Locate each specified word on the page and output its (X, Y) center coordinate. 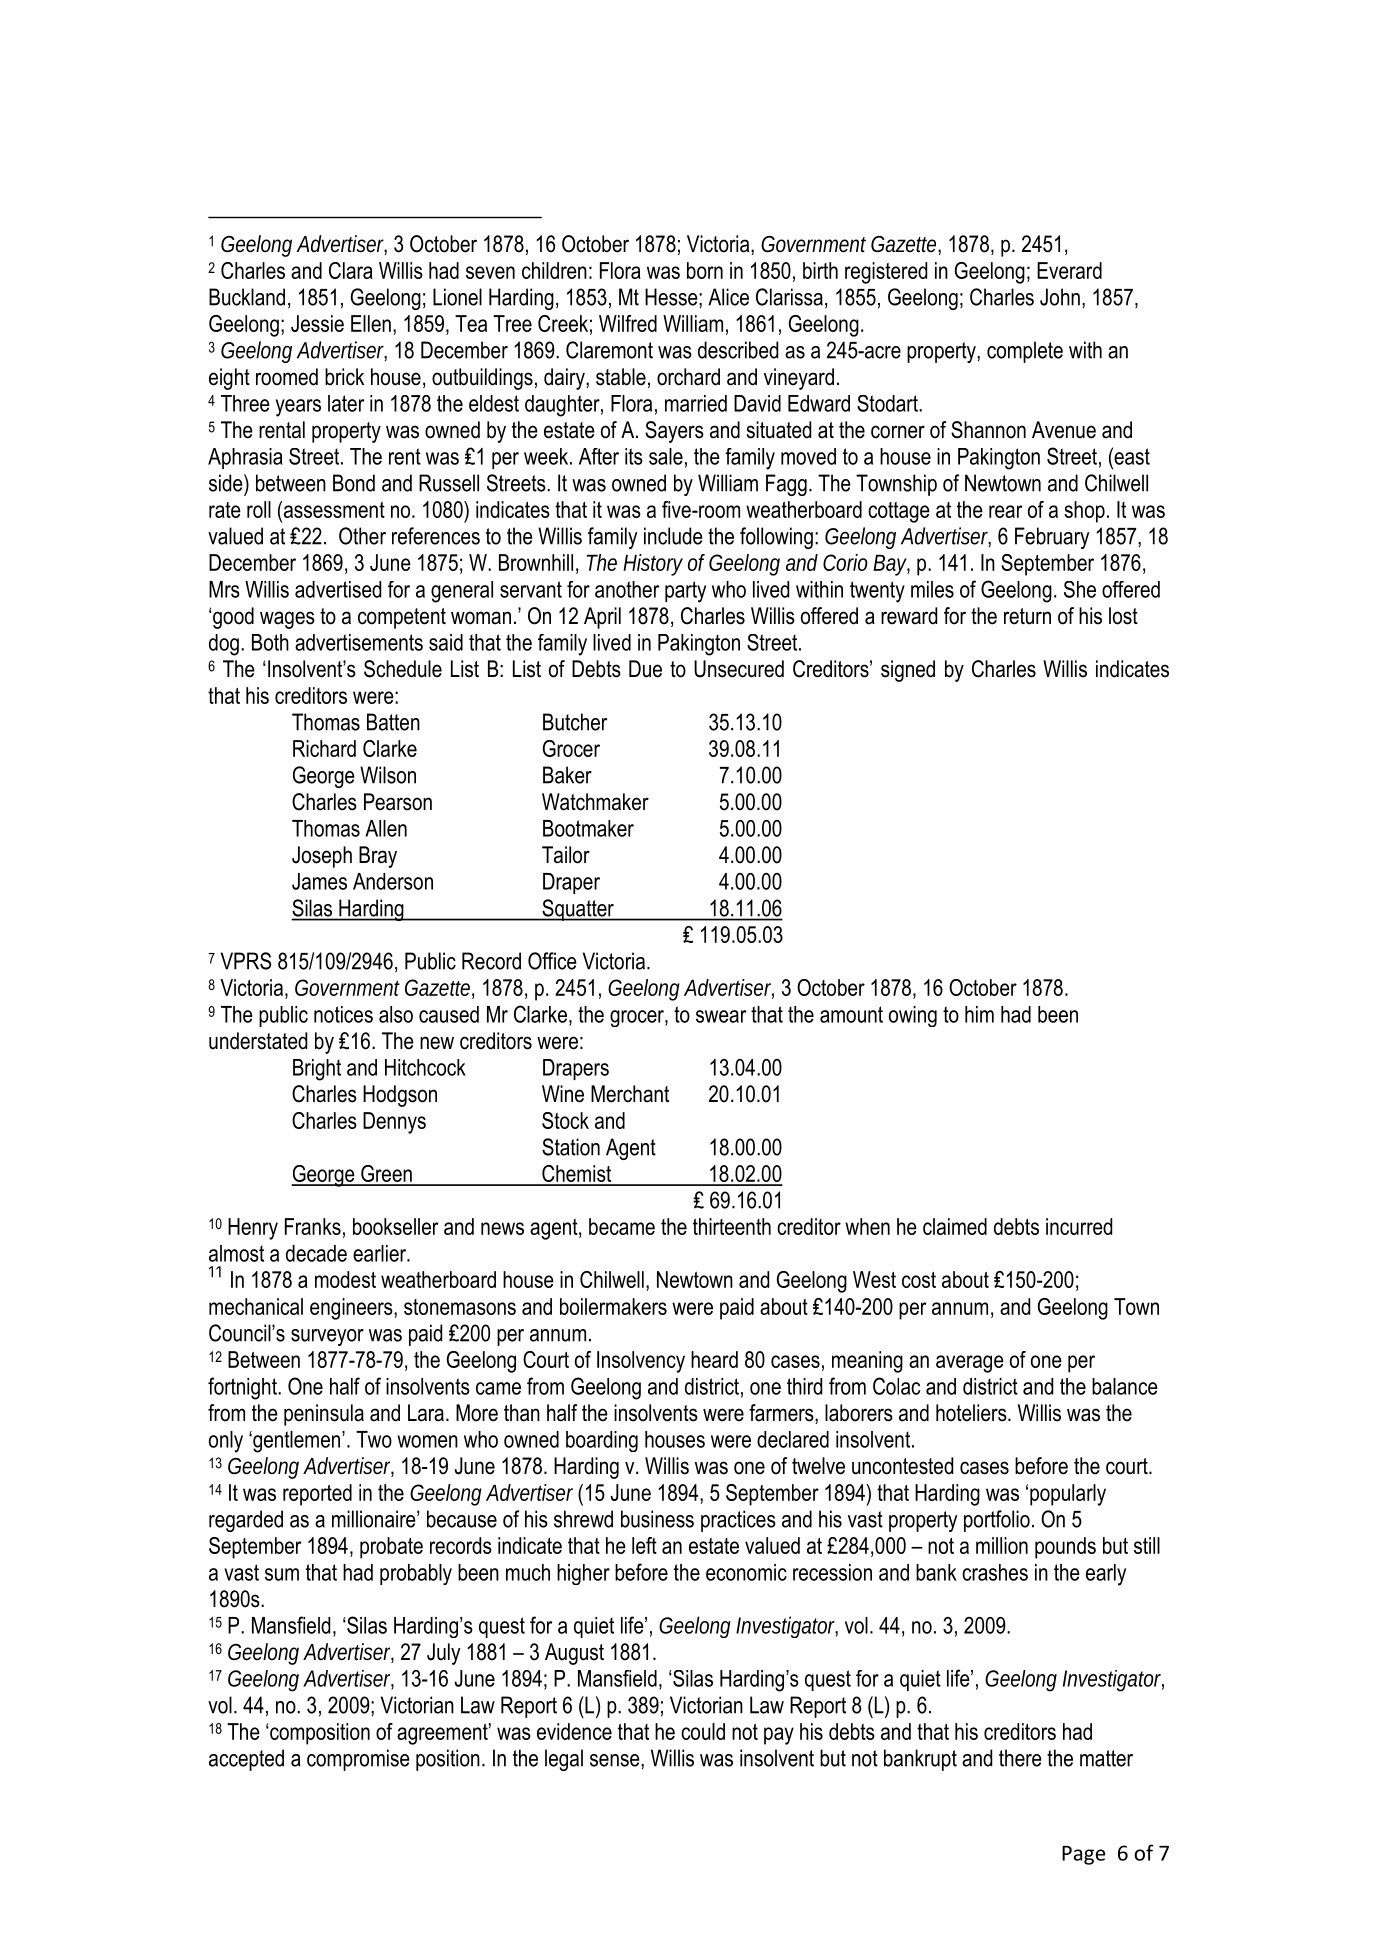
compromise (358, 1760)
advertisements (359, 642)
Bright (317, 1070)
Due (645, 669)
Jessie (317, 323)
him (979, 1014)
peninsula (324, 1415)
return (1027, 616)
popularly (1068, 1495)
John (1060, 297)
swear (721, 1016)
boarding (602, 1441)
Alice (728, 297)
